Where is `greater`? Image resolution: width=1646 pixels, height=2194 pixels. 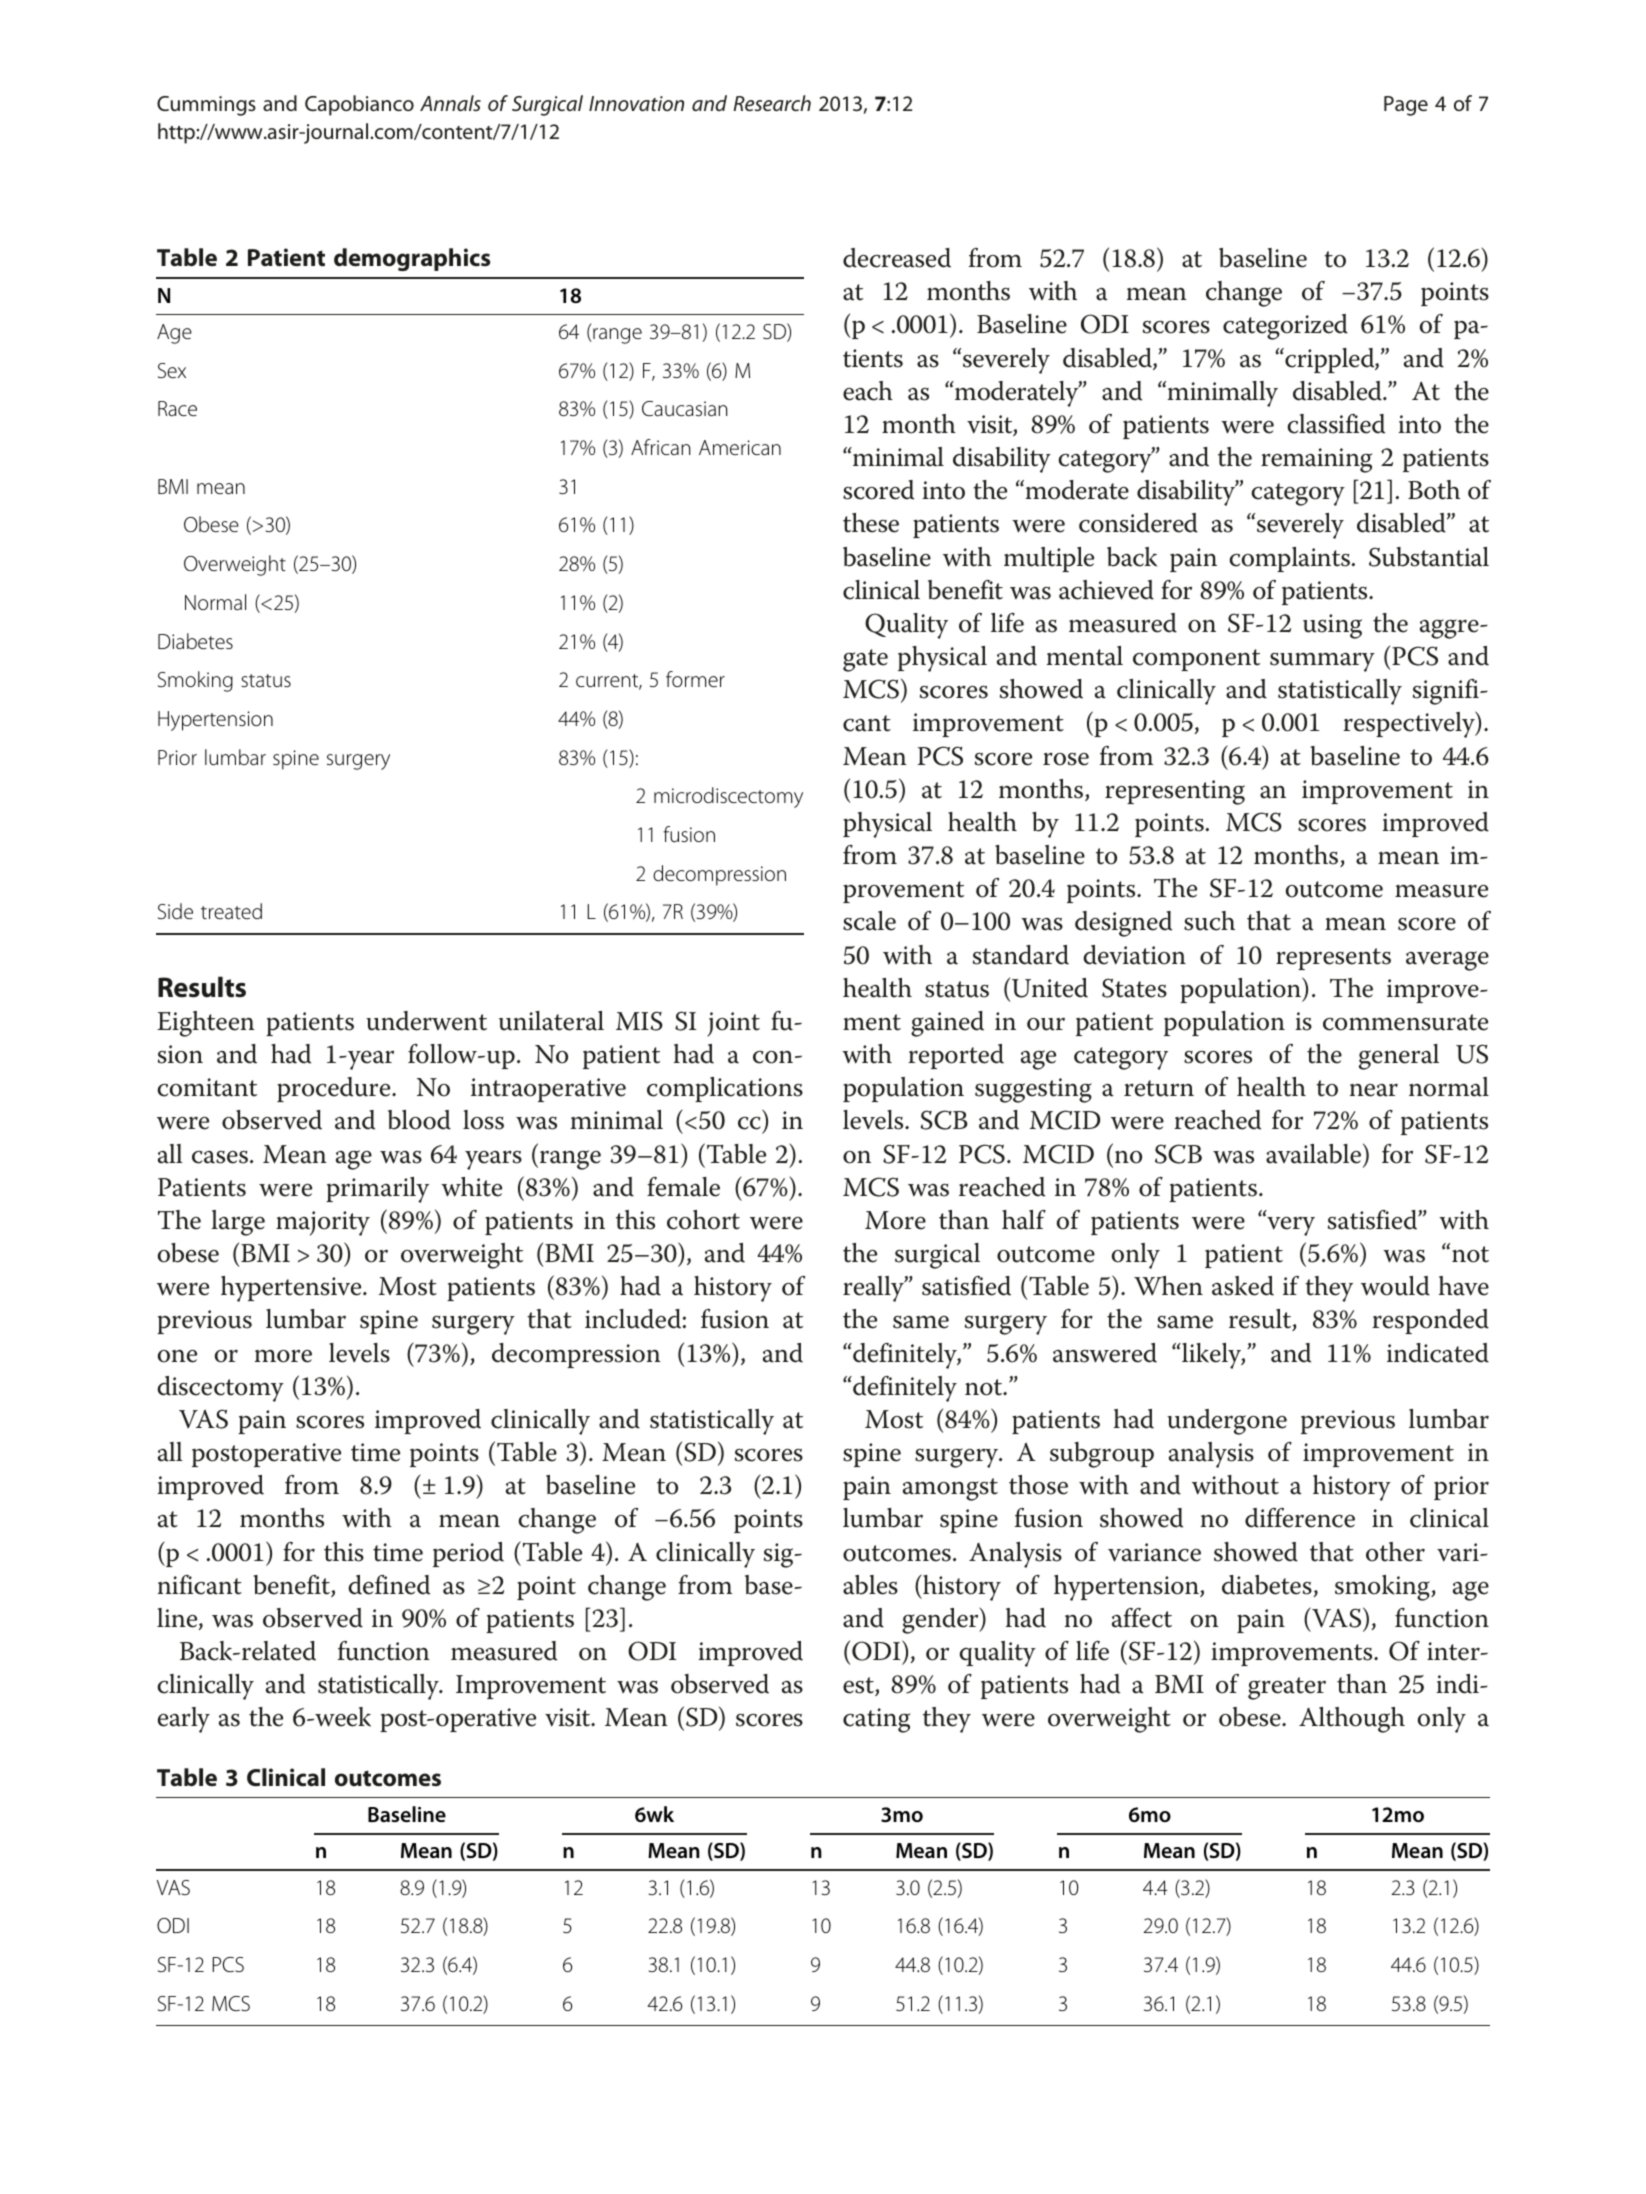
greater is located at coordinates (1287, 1688).
